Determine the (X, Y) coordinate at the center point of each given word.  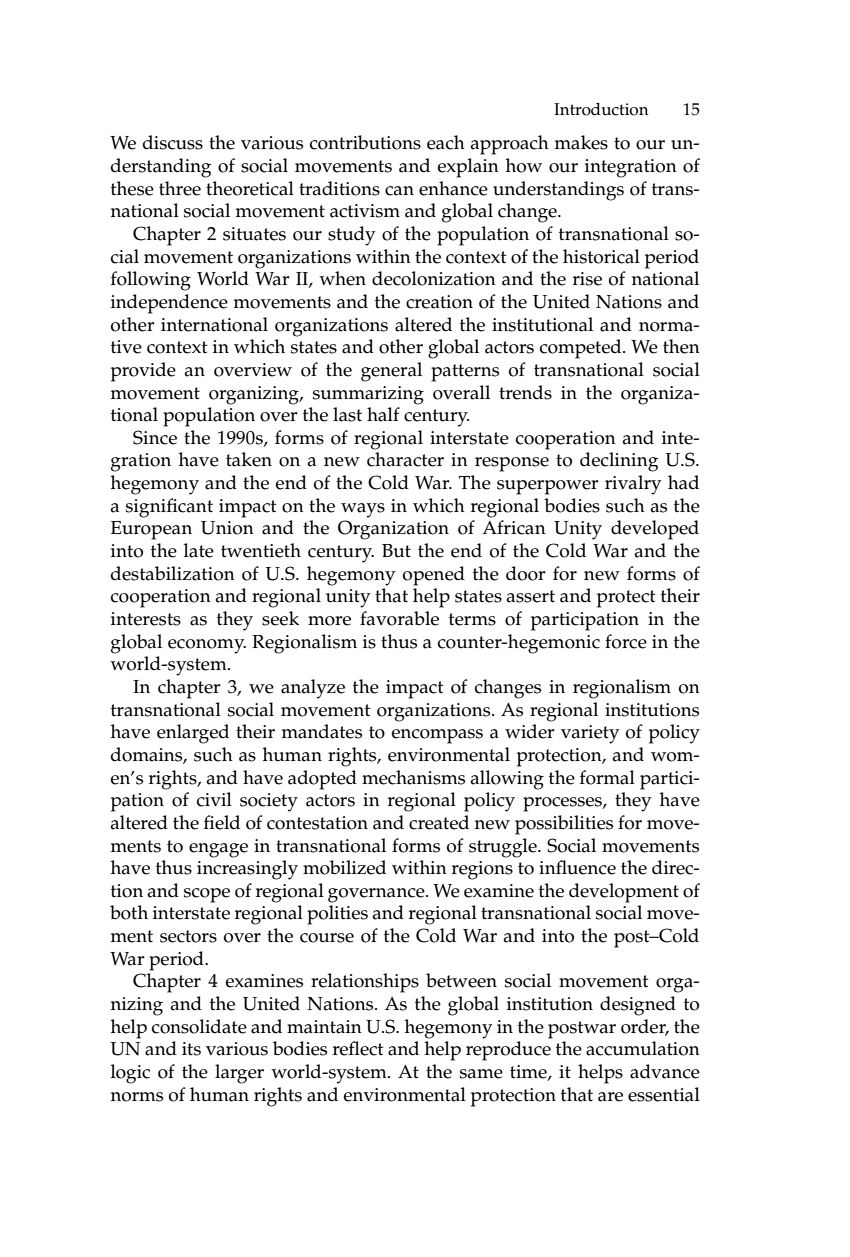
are (610, 1097)
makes (581, 142)
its (191, 1049)
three (180, 188)
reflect (358, 1048)
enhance (453, 188)
